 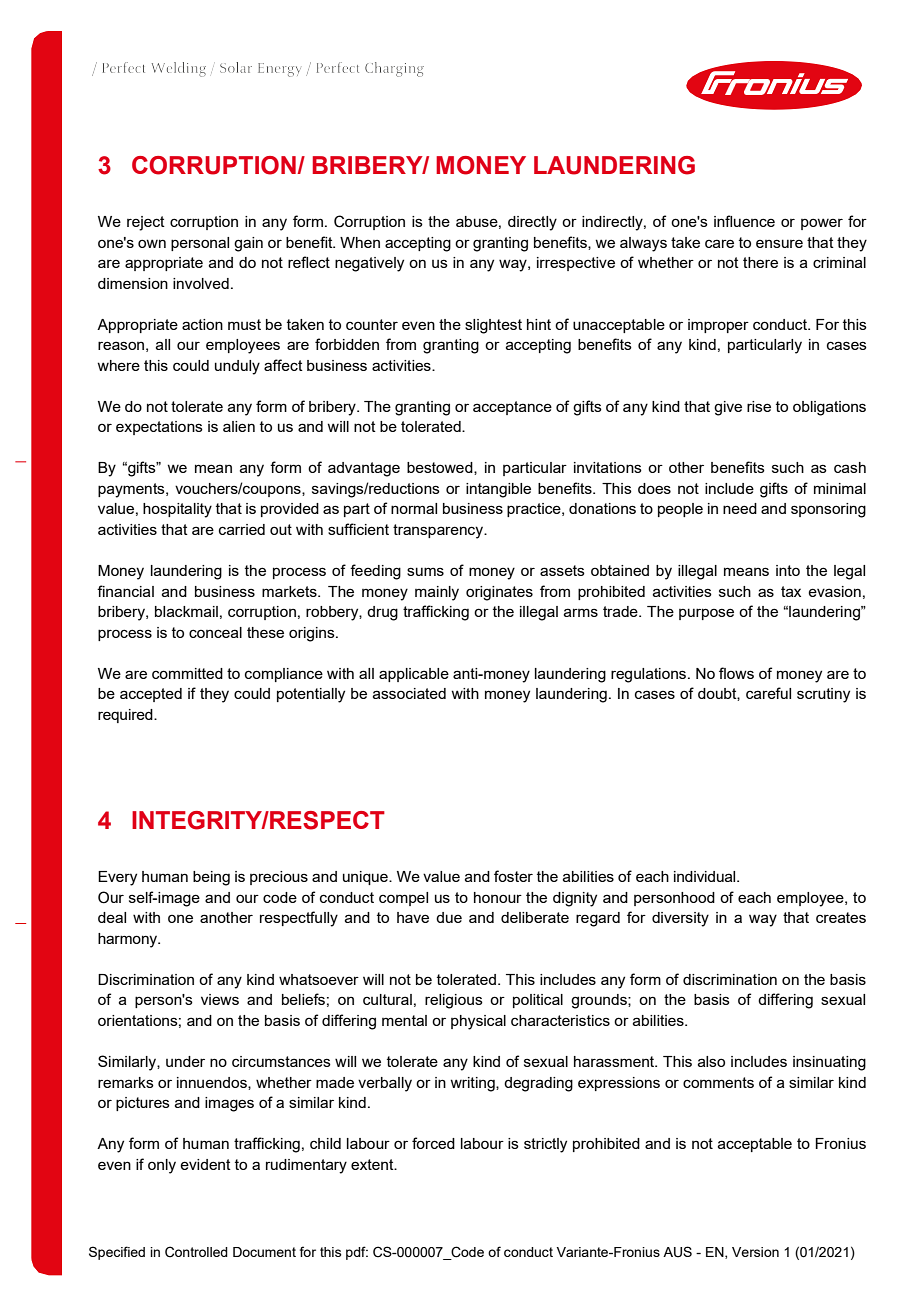 I want to click on slightest, so click(x=493, y=326).
